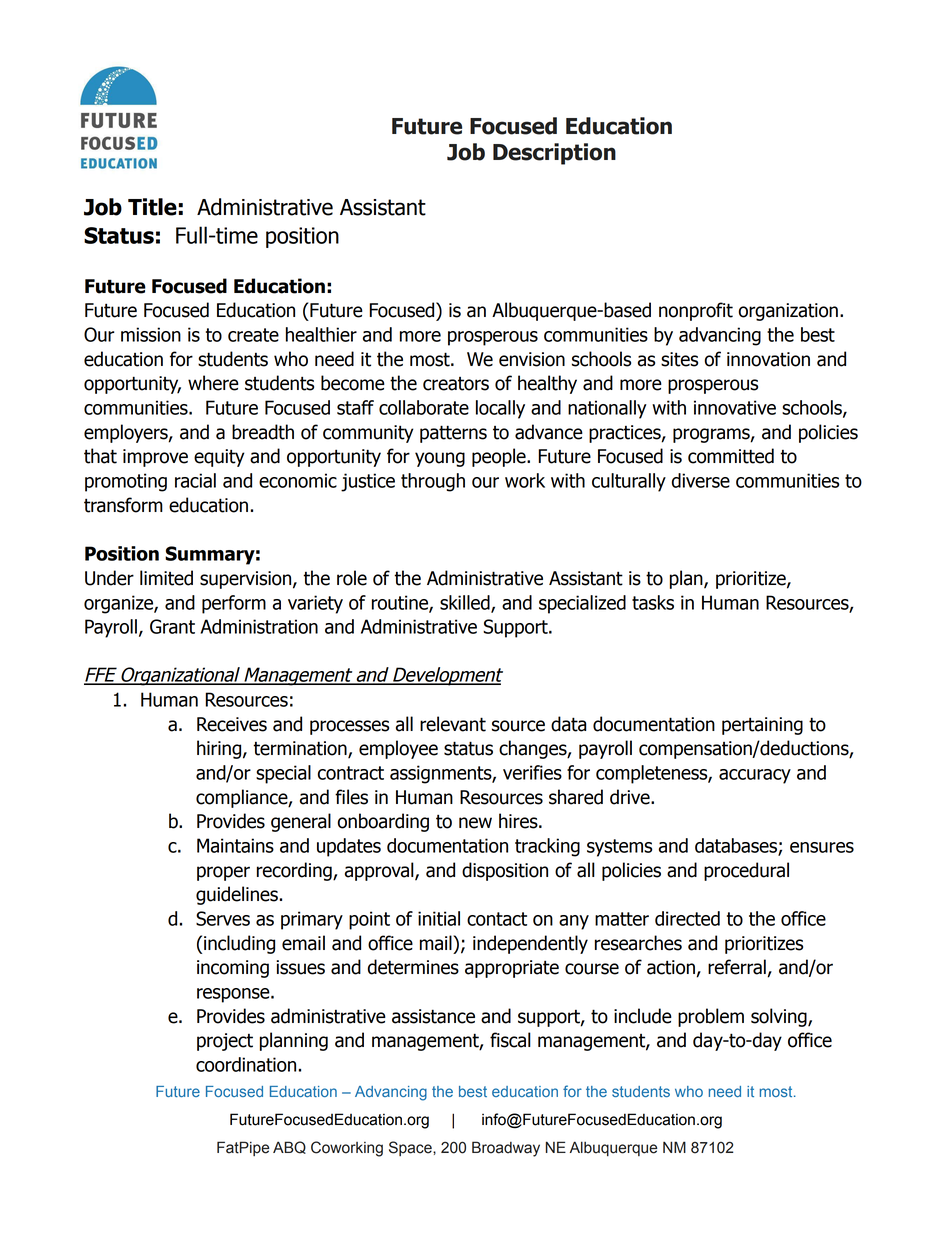 Image resolution: width=952 pixels, height=1233 pixels. What do you see at coordinates (746, 871) in the screenshot?
I see `procedural` at bounding box center [746, 871].
